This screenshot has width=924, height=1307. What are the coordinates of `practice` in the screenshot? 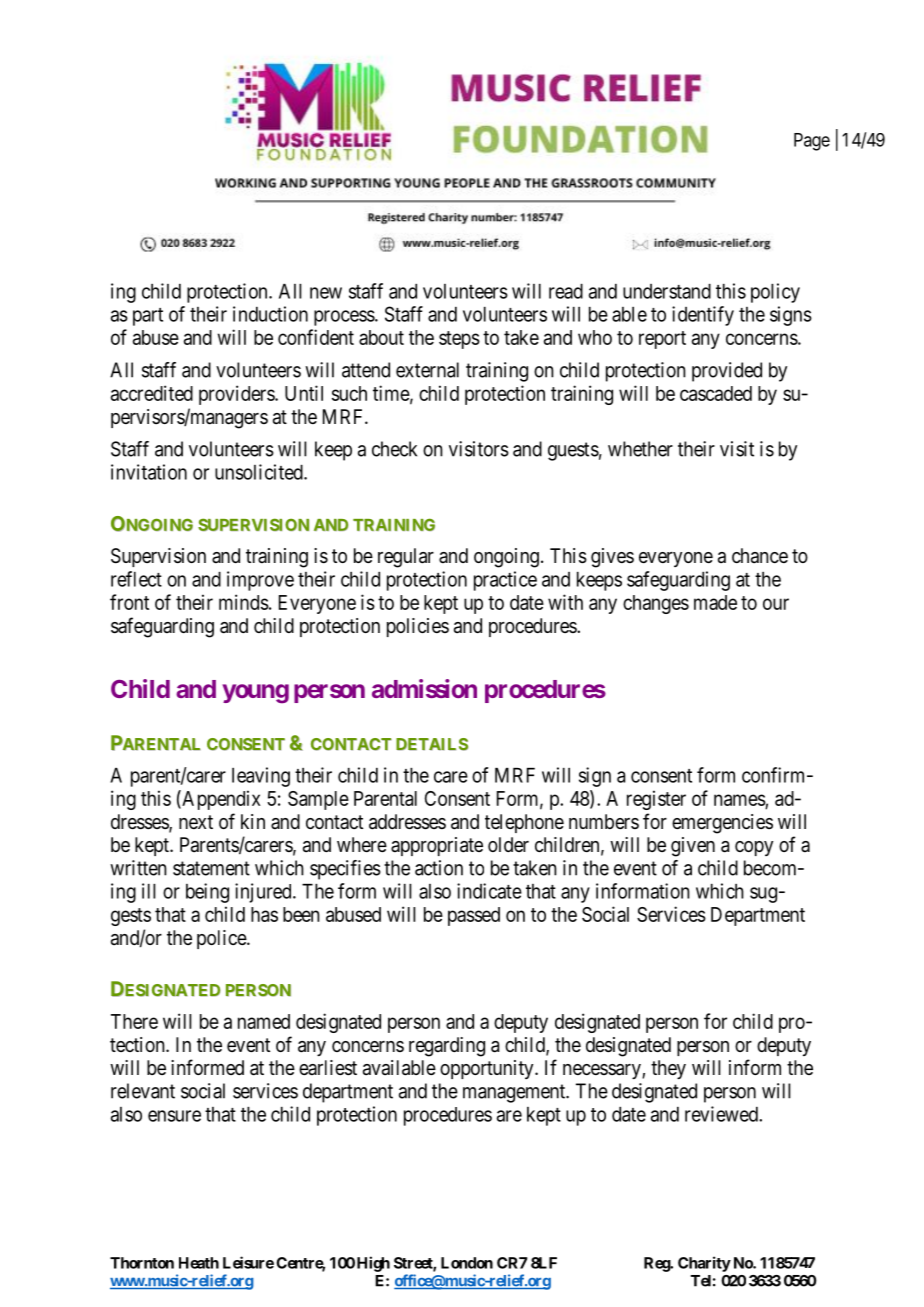 It's located at (505, 581).
